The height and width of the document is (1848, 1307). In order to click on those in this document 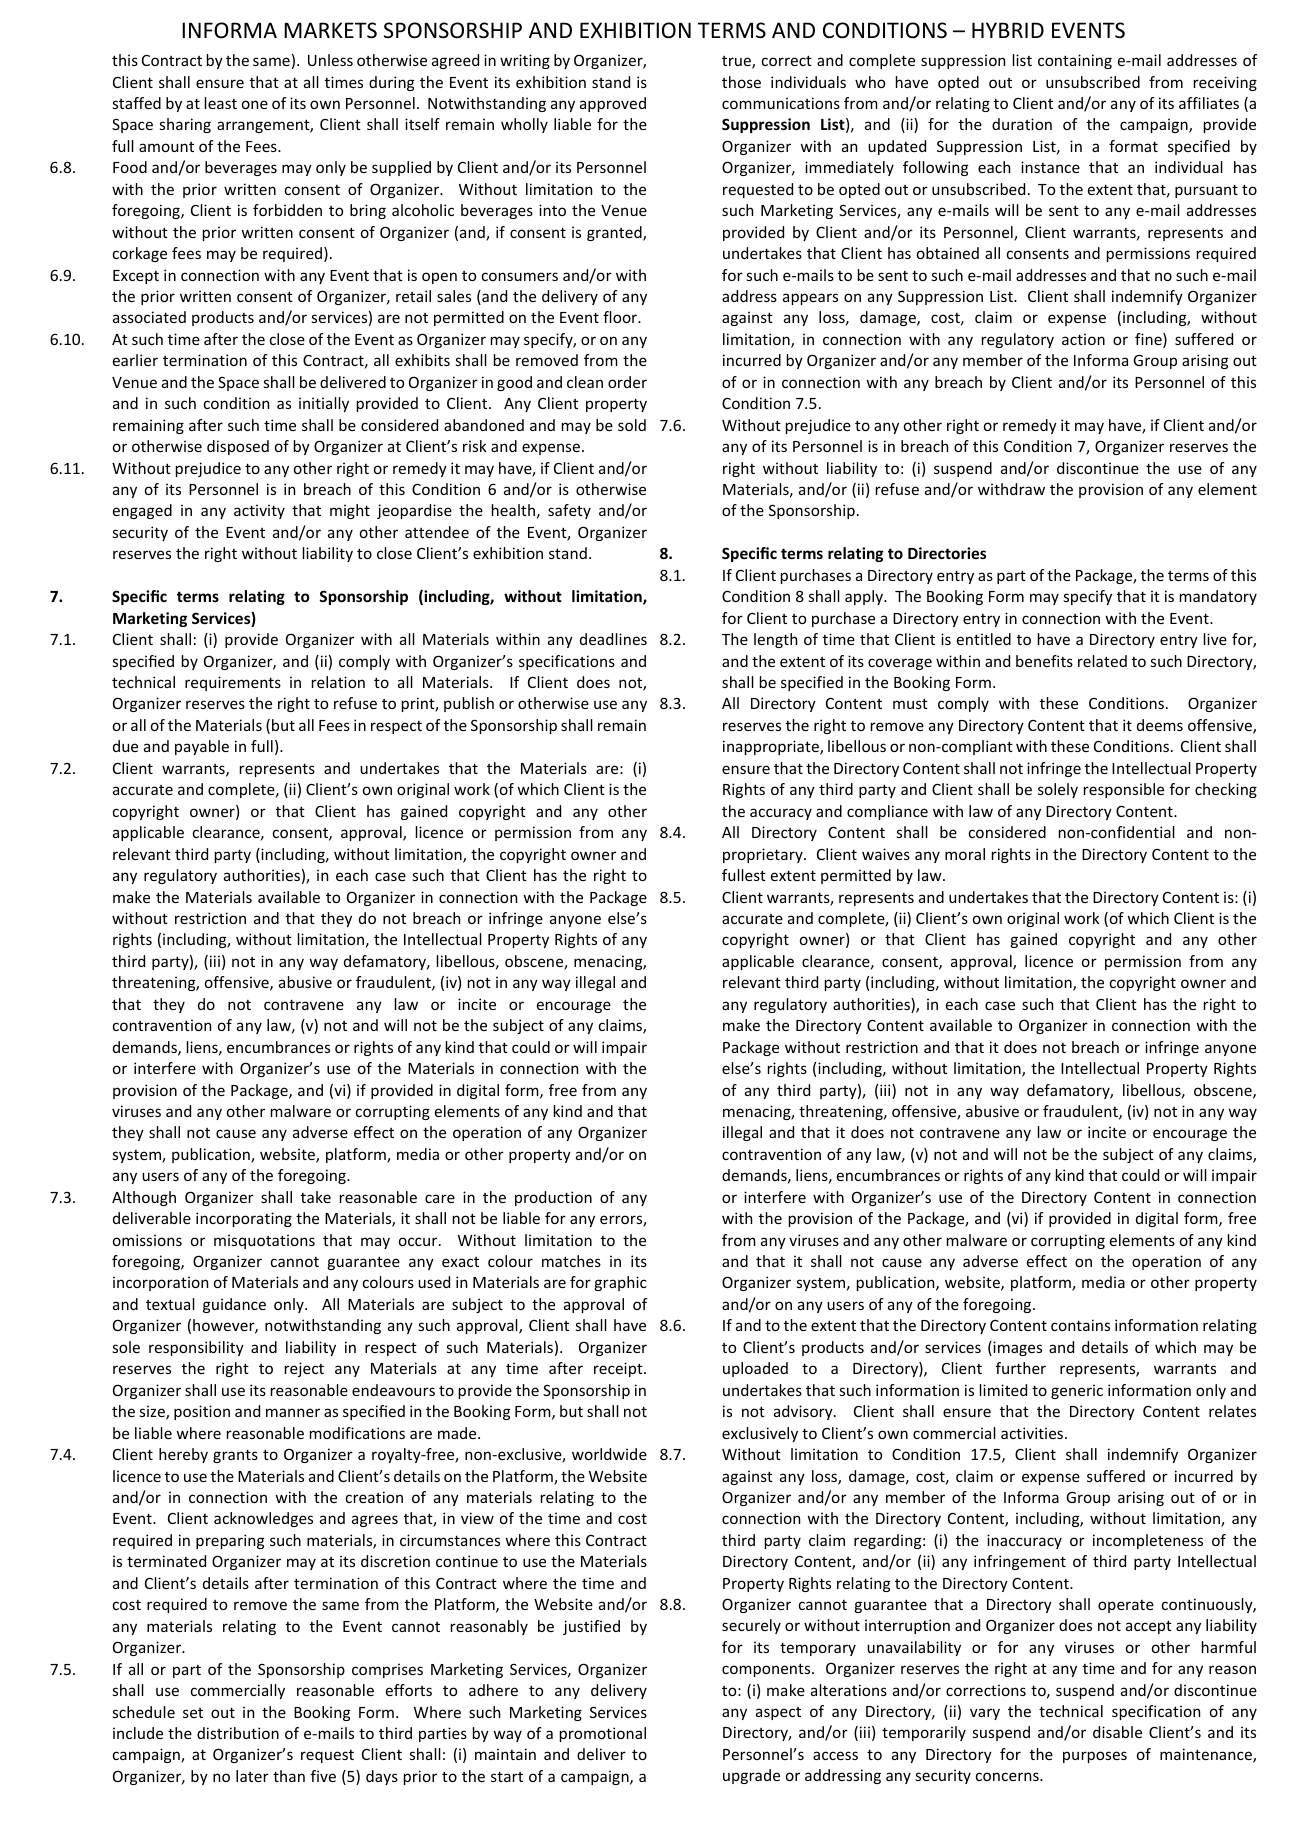, I will do `click(741, 82)`.
